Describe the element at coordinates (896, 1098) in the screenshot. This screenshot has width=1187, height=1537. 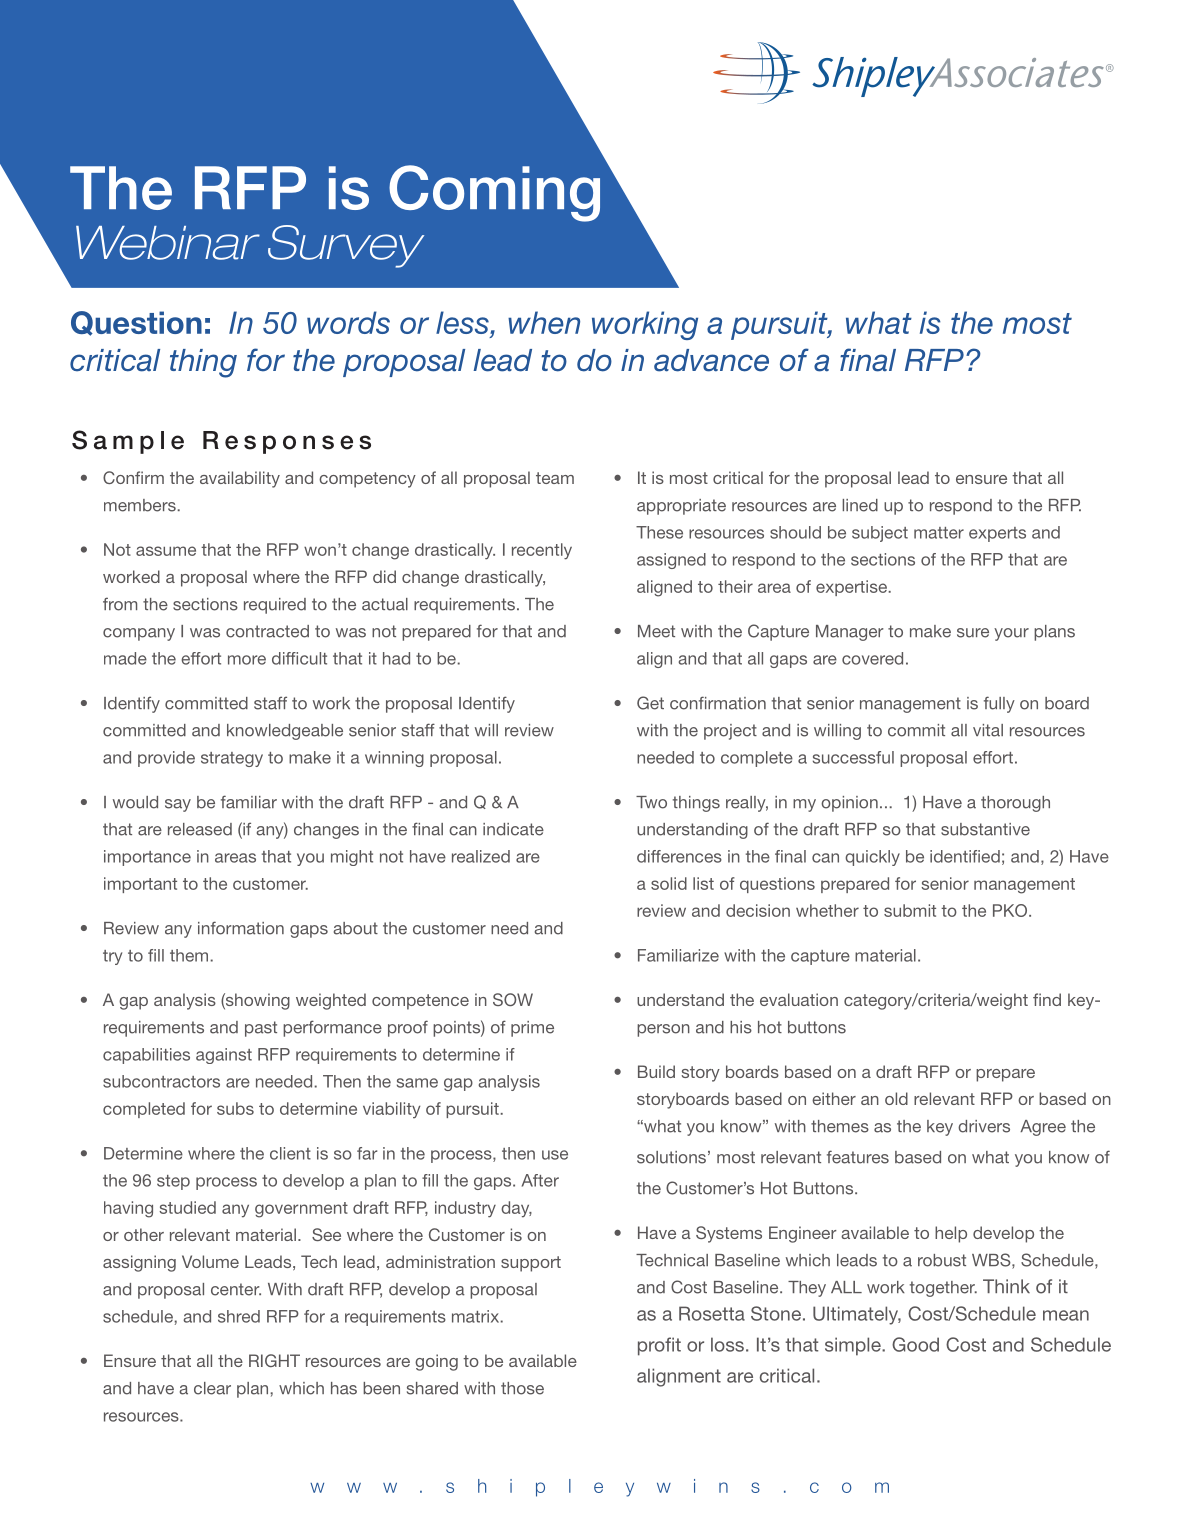
I see `old` at that location.
